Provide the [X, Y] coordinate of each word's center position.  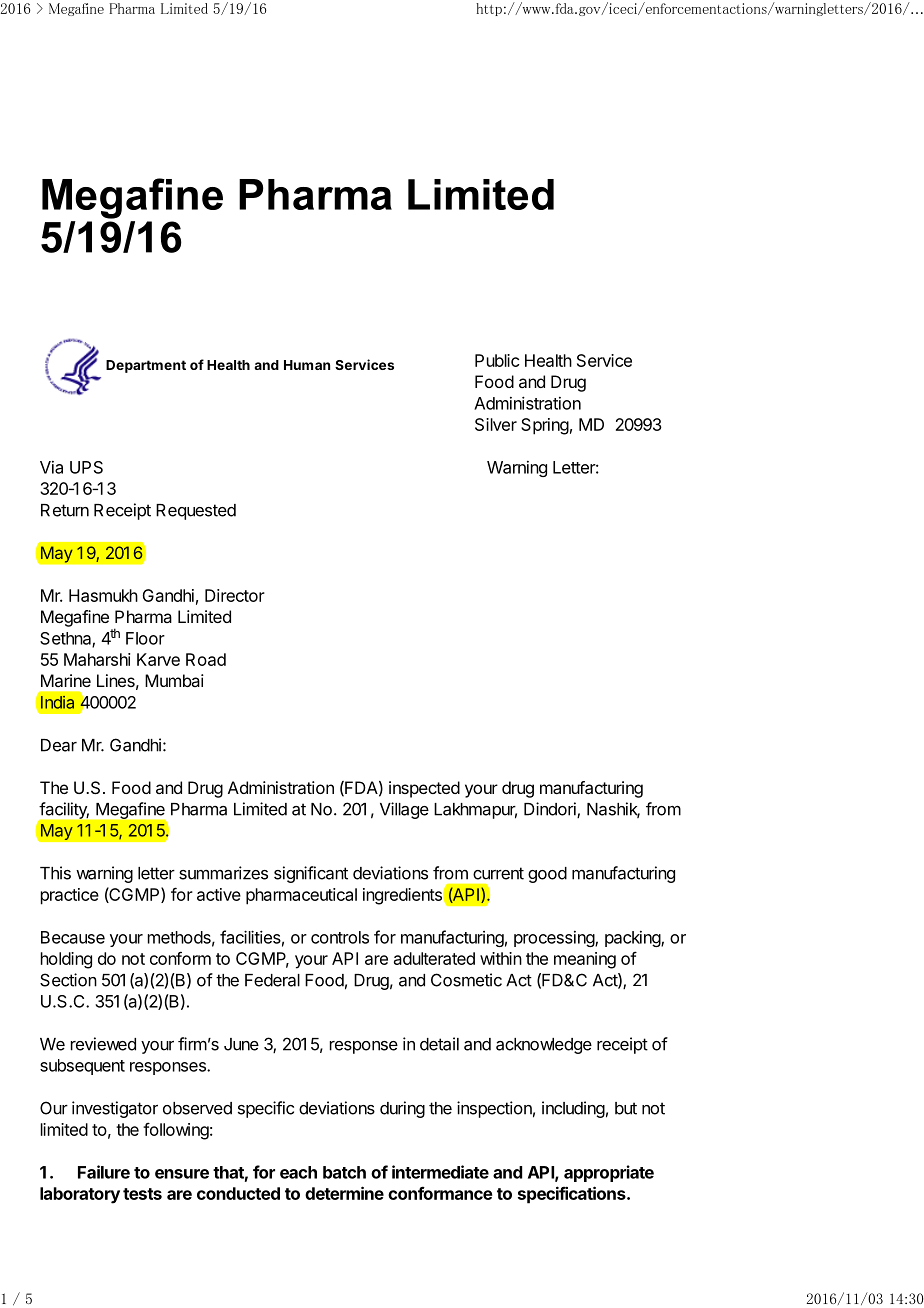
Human [307, 365]
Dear [59, 745]
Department [146, 366]
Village [404, 810]
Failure [104, 1172]
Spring [545, 426]
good [547, 875]
